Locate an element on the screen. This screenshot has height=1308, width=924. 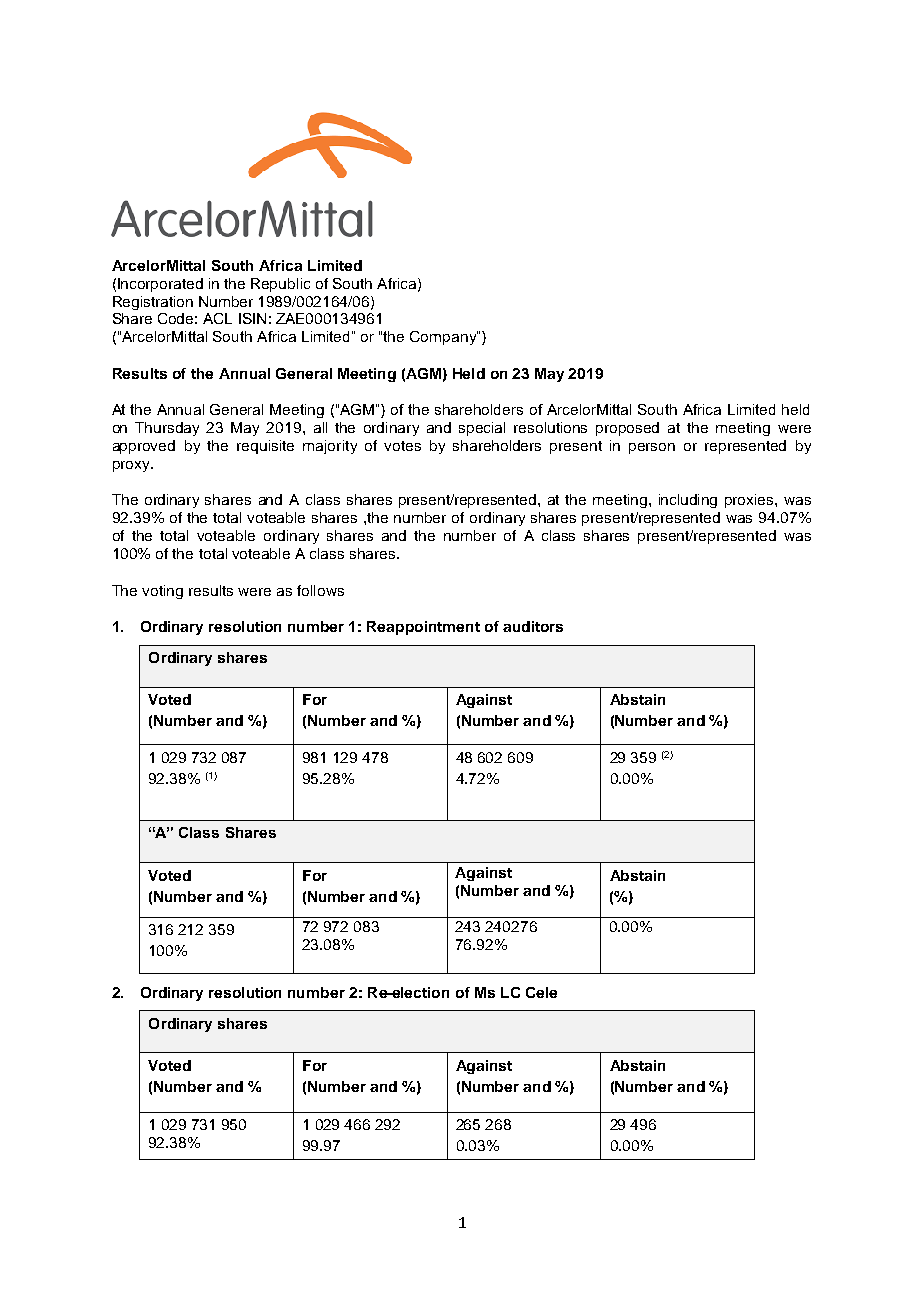
Reappointment is located at coordinates (423, 628).
